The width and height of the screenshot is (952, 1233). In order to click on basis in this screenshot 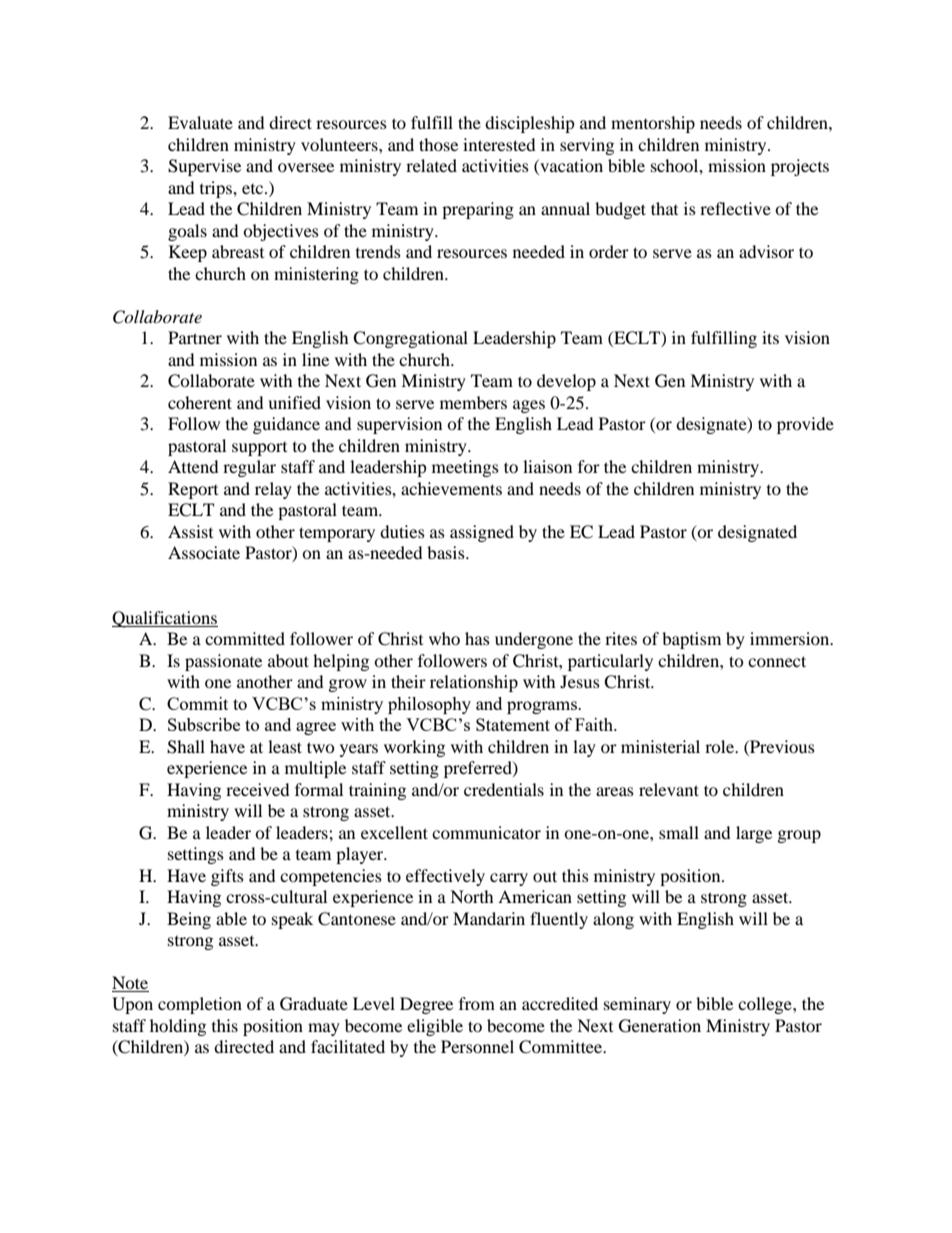, I will do `click(447, 552)`.
